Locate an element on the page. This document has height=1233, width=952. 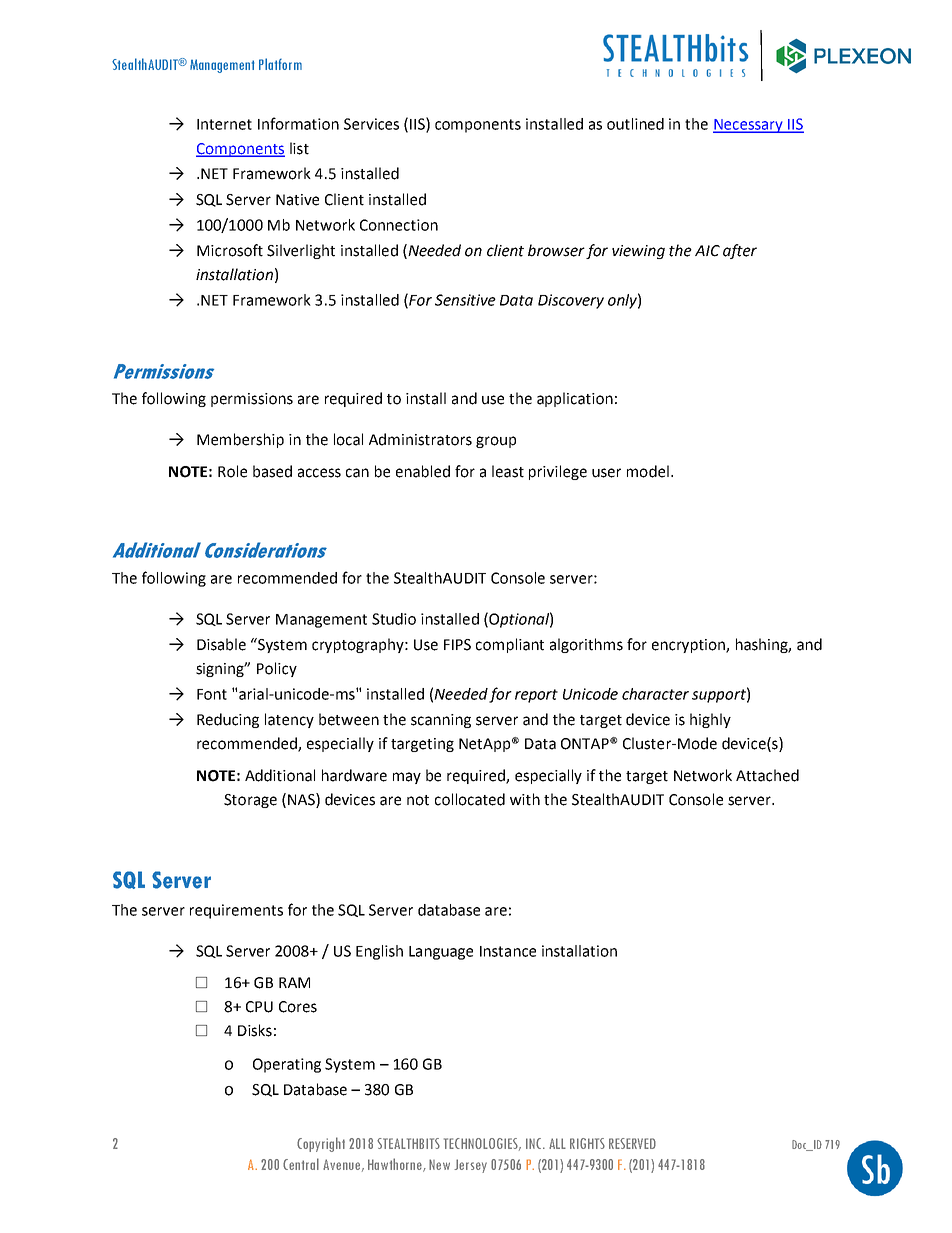
Services is located at coordinates (371, 124).
